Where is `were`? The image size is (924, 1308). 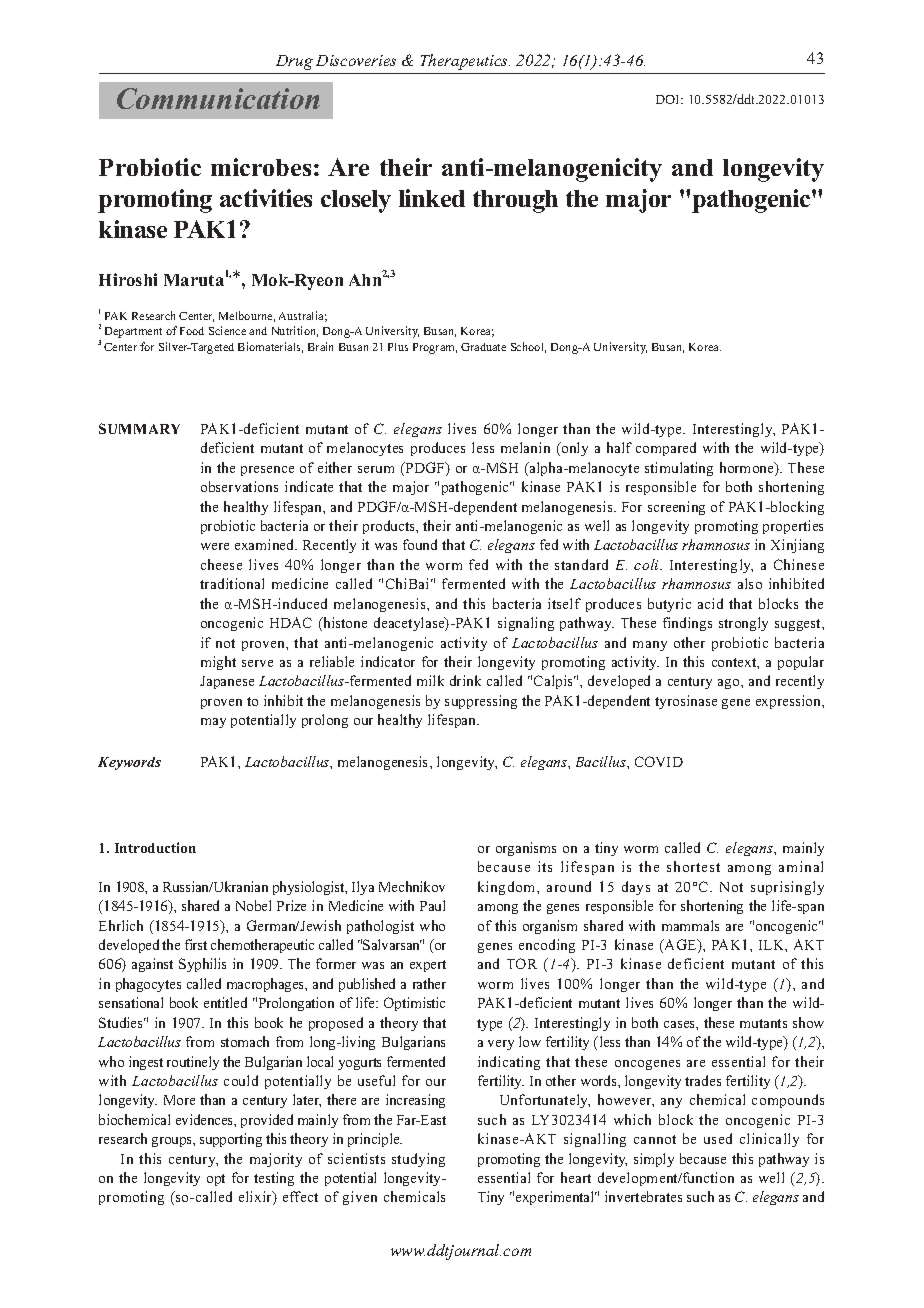 were is located at coordinates (215, 546).
